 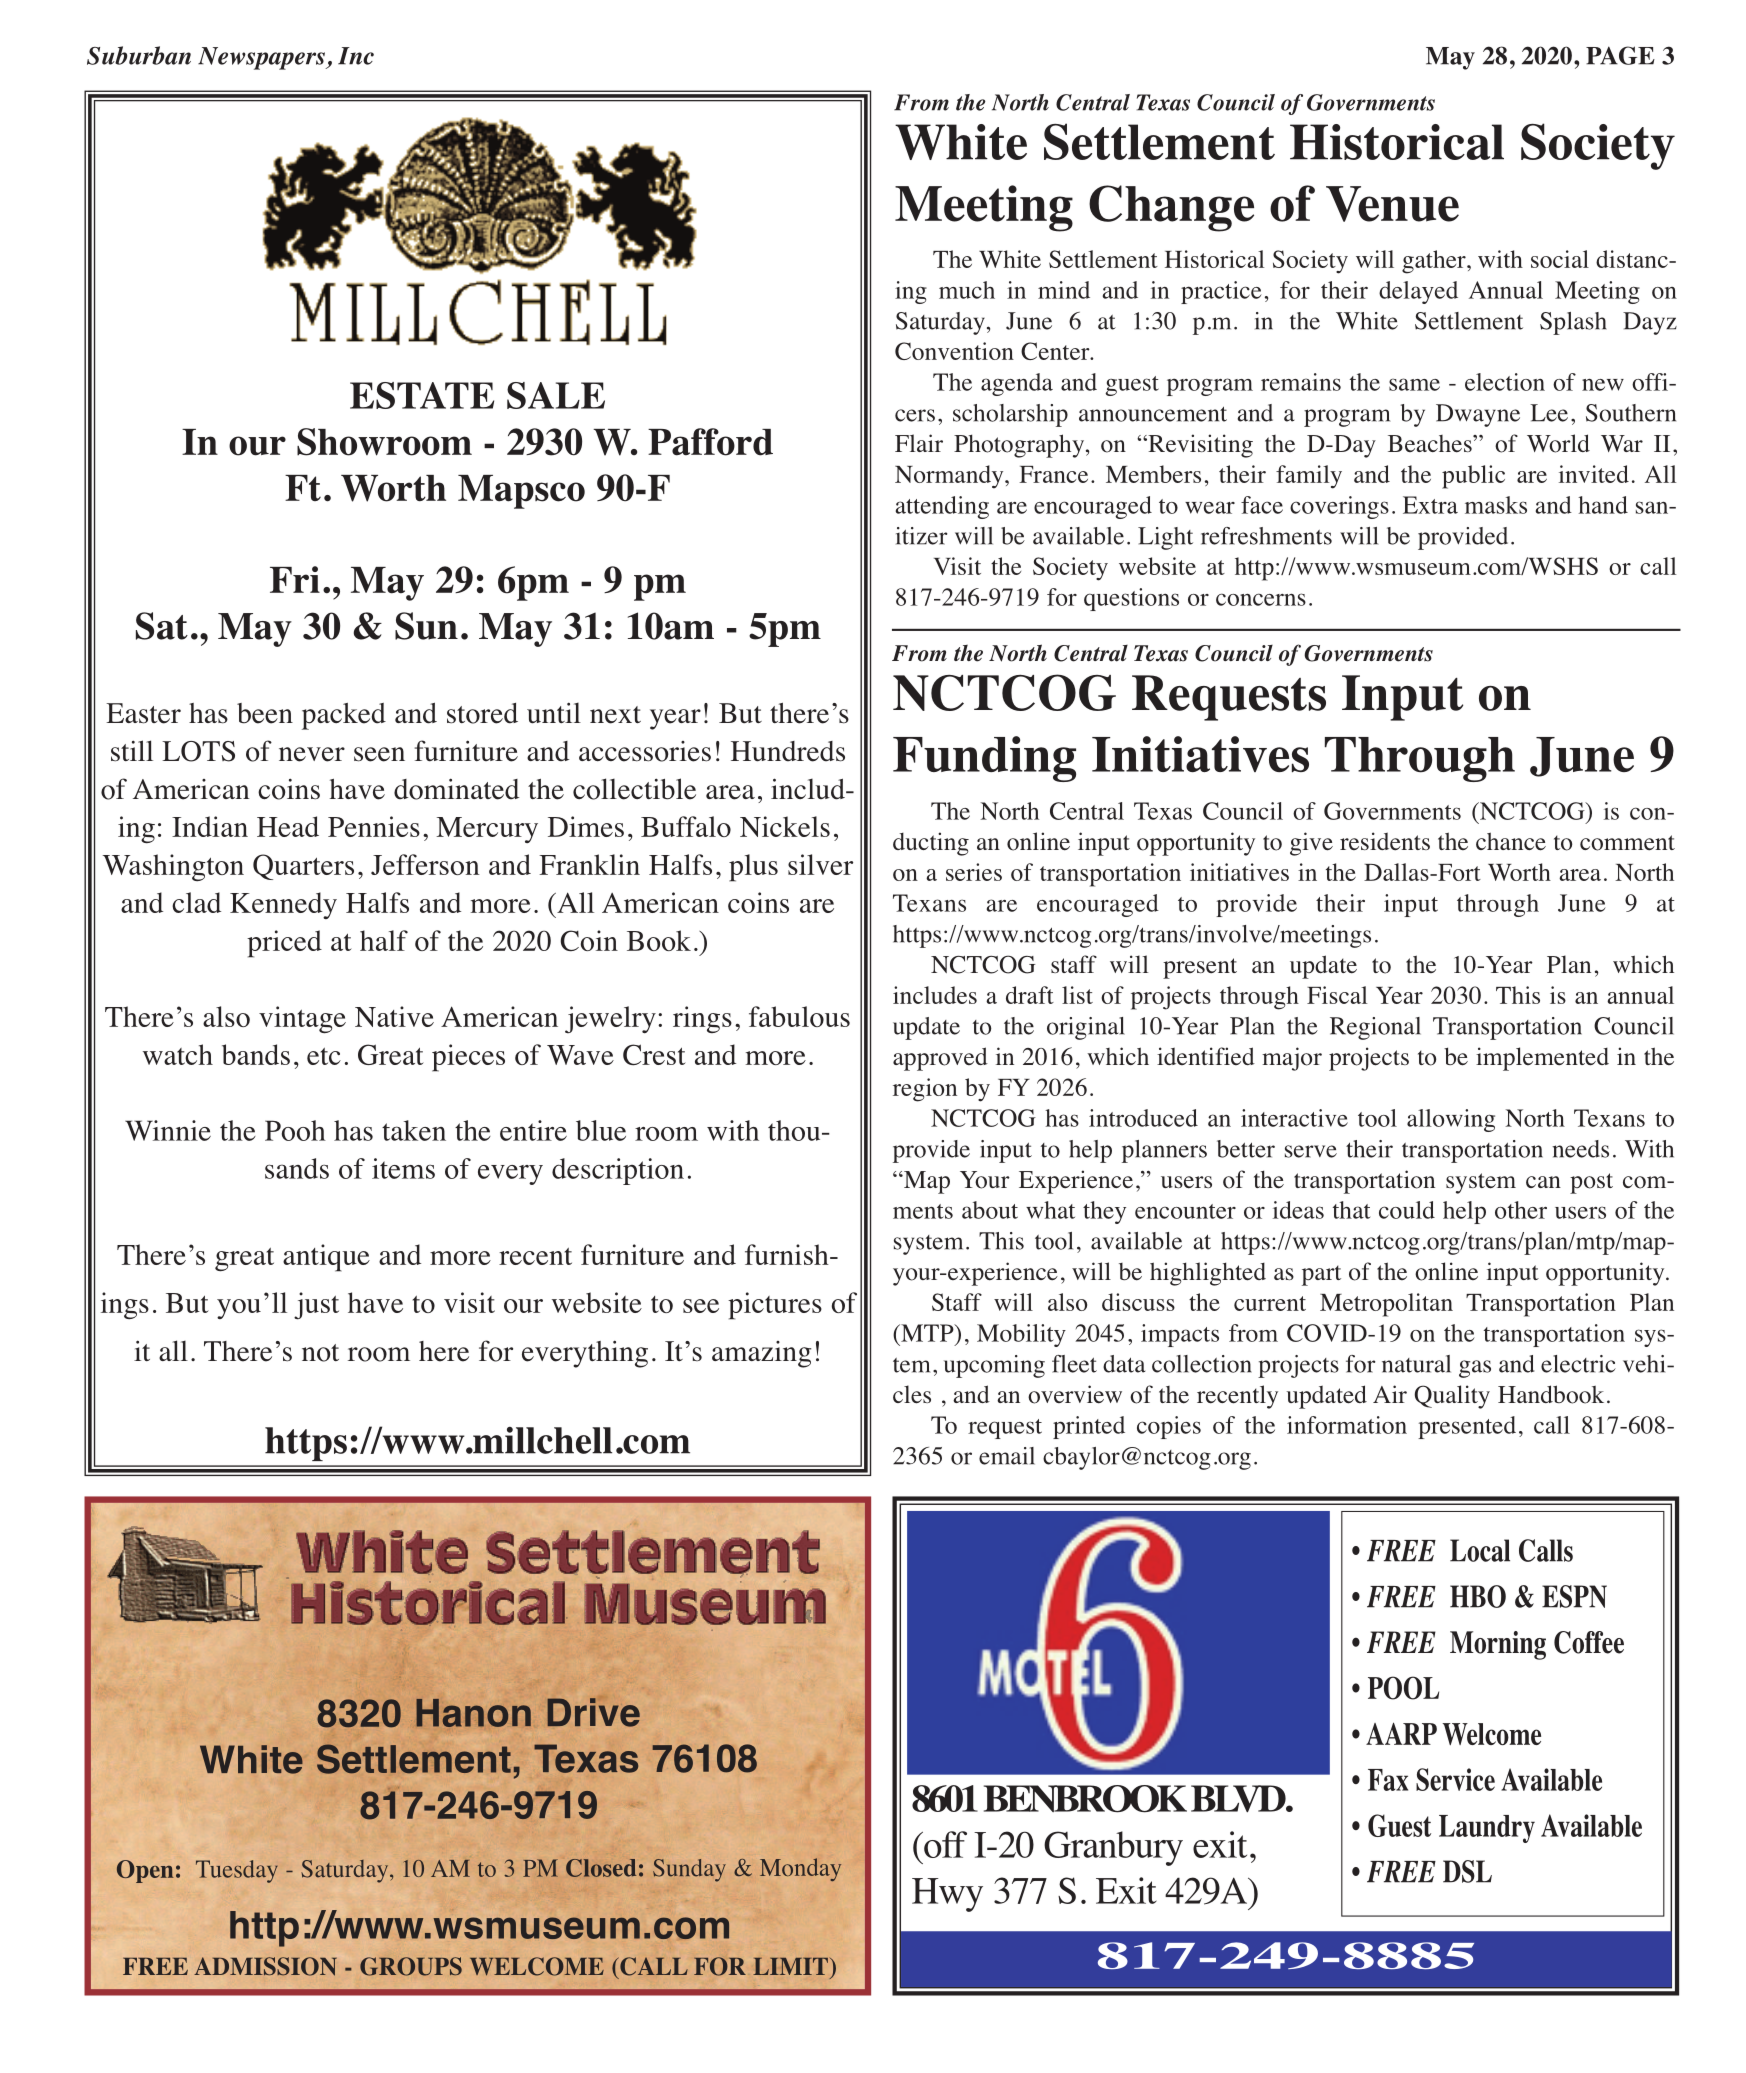 What do you see at coordinates (237, 1871) in the screenshot?
I see `Tuesday` at bounding box center [237, 1871].
